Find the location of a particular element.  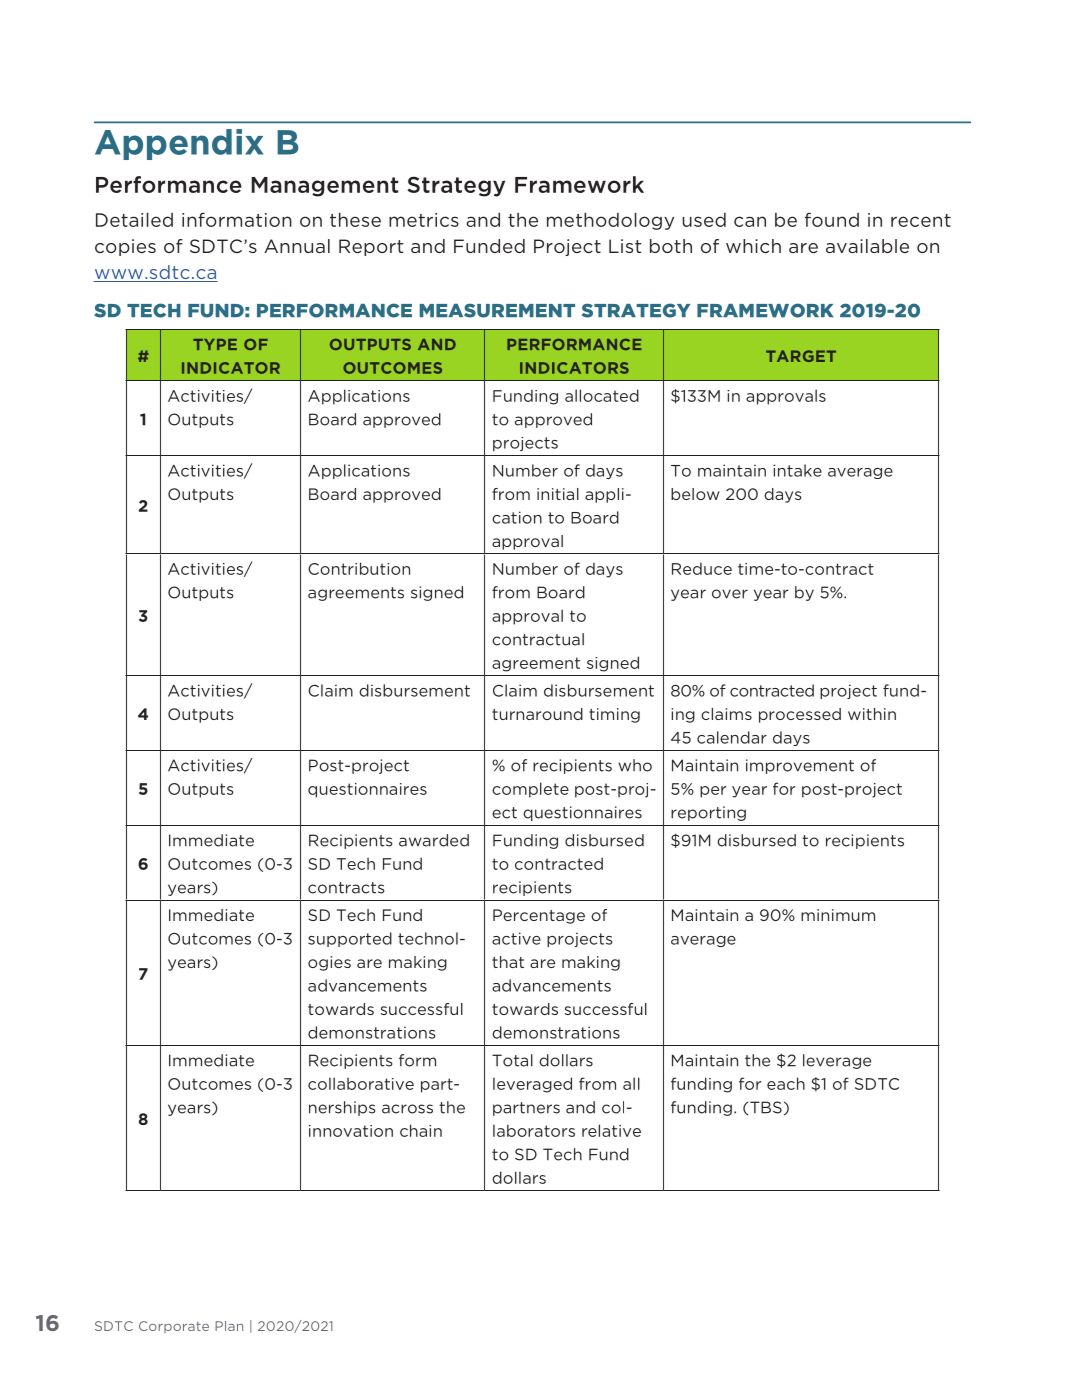

awarded is located at coordinates (434, 840).
